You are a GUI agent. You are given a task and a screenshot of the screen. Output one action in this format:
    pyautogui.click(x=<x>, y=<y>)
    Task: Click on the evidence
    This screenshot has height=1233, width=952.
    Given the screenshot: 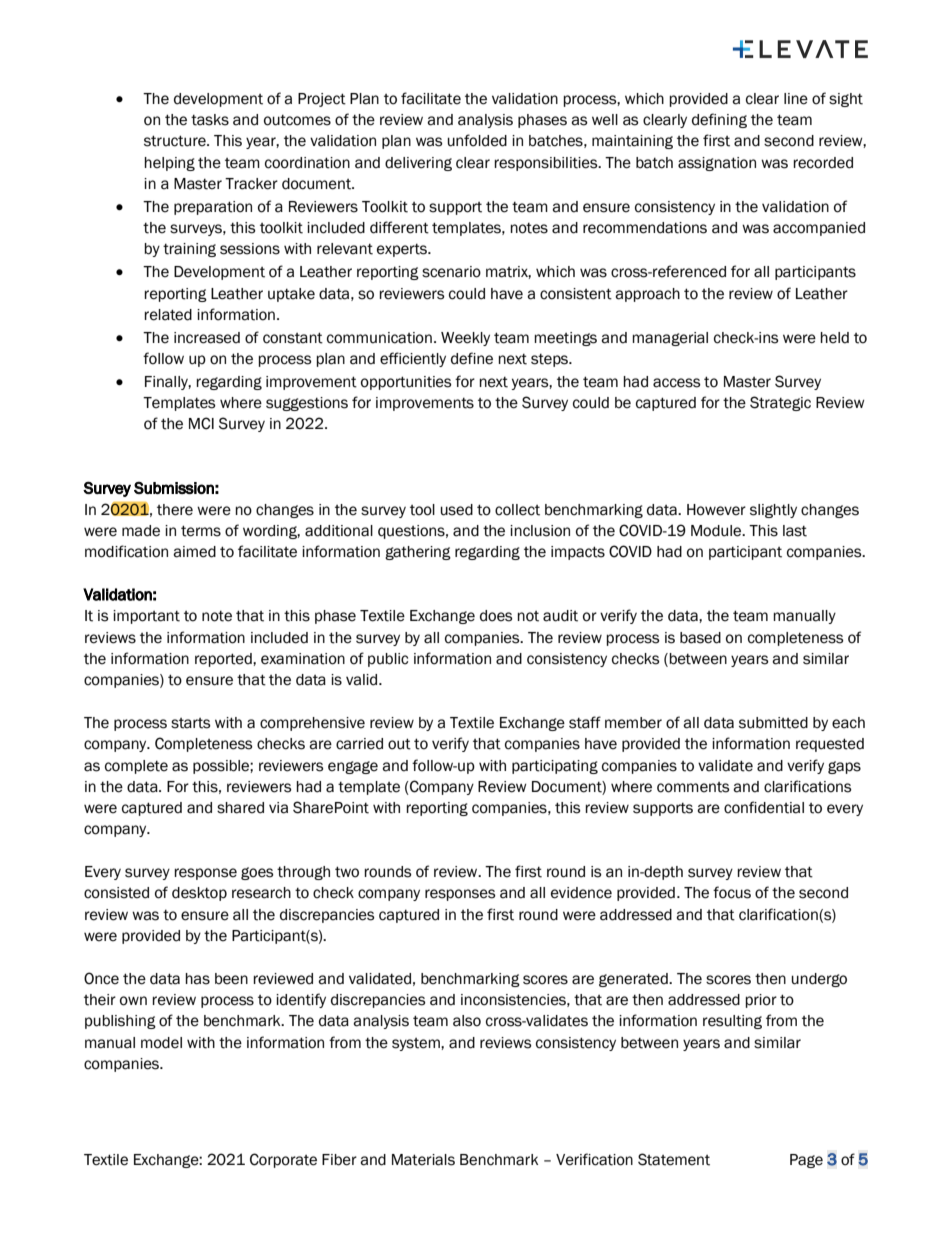 What is the action you would take?
    pyautogui.click(x=581, y=893)
